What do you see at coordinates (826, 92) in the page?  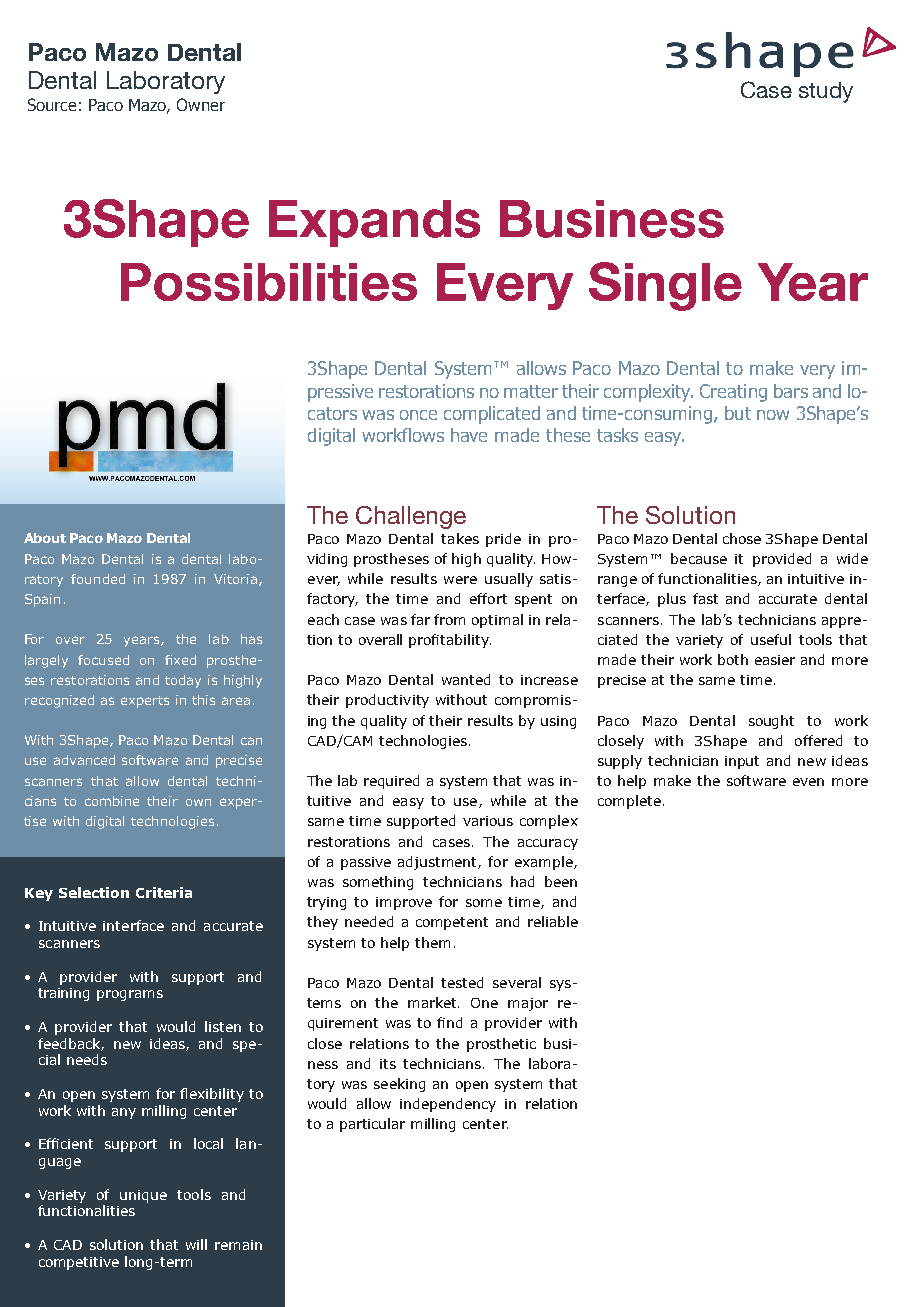 I see `study` at bounding box center [826, 92].
